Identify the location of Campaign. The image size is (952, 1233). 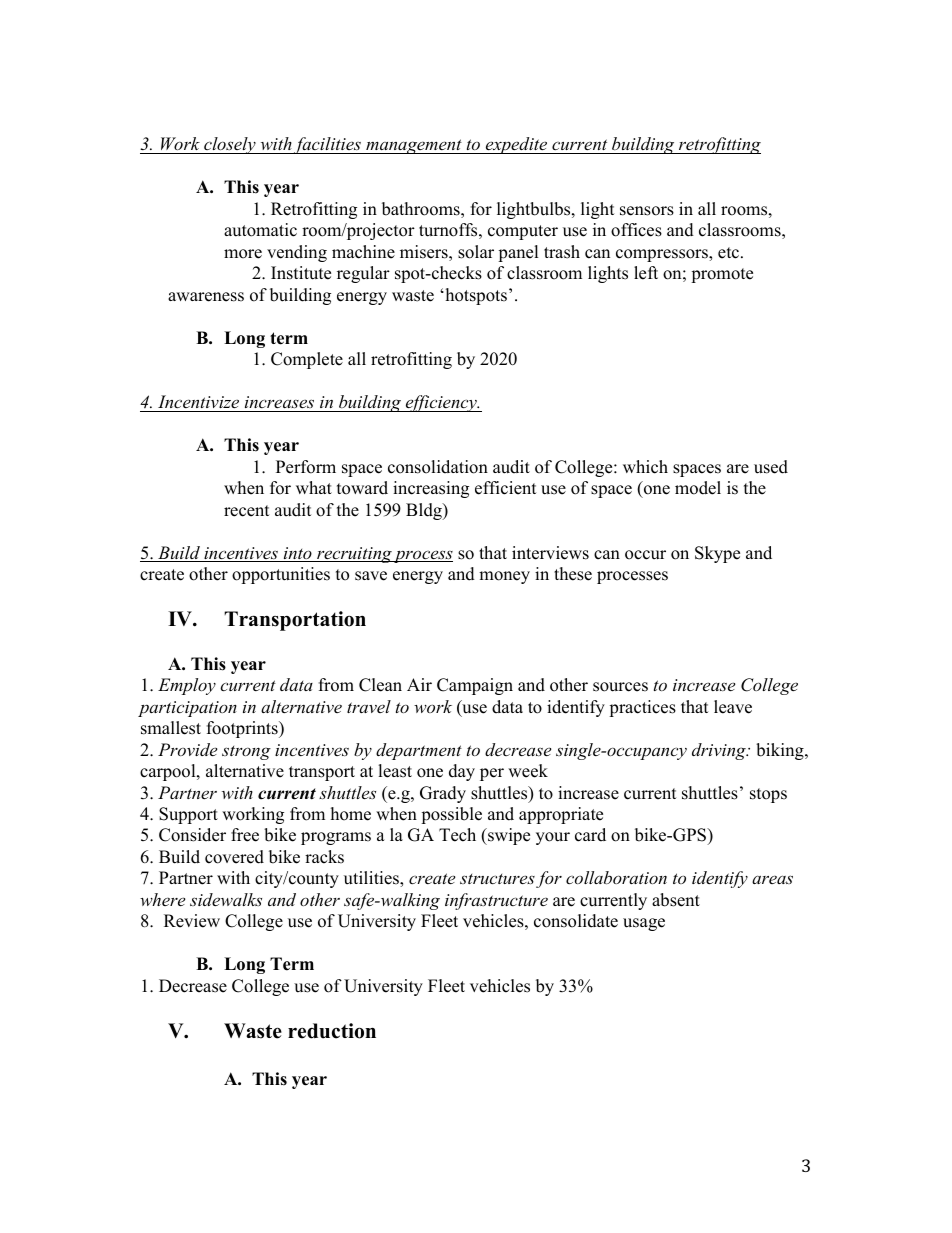
(475, 686).
